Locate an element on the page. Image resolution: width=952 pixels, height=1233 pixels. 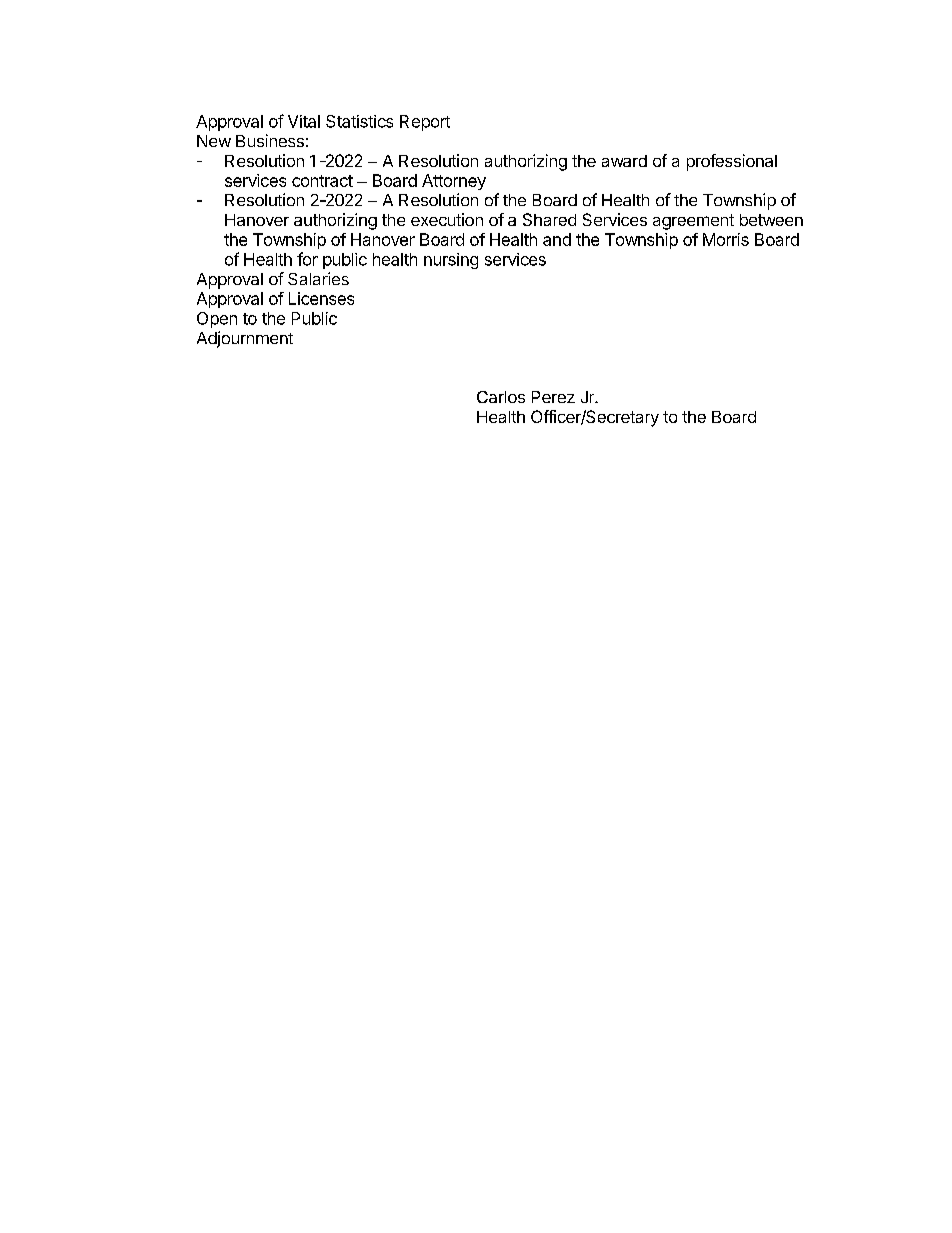
professional is located at coordinates (732, 162).
